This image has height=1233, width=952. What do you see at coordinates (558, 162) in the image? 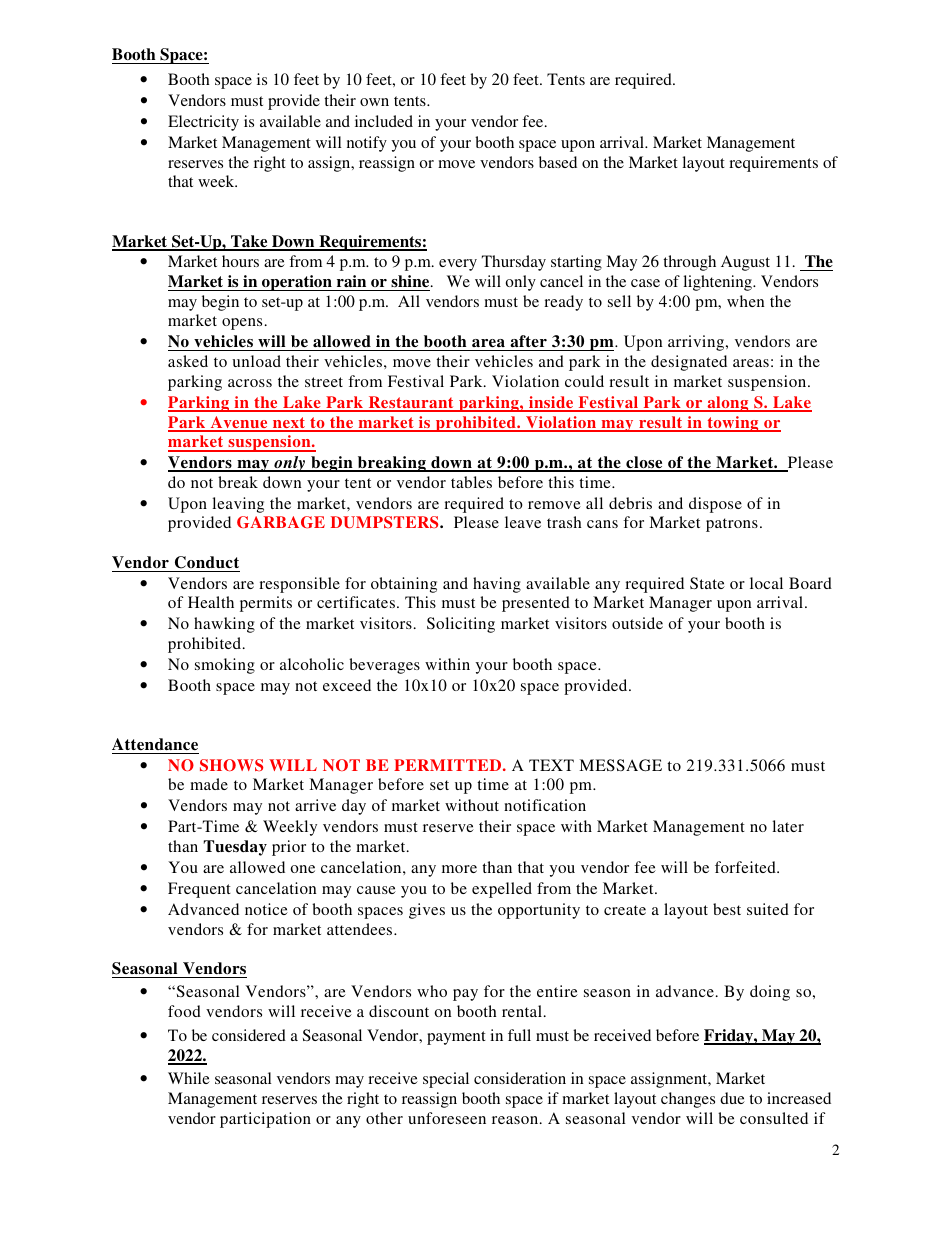
I see `based` at bounding box center [558, 162].
